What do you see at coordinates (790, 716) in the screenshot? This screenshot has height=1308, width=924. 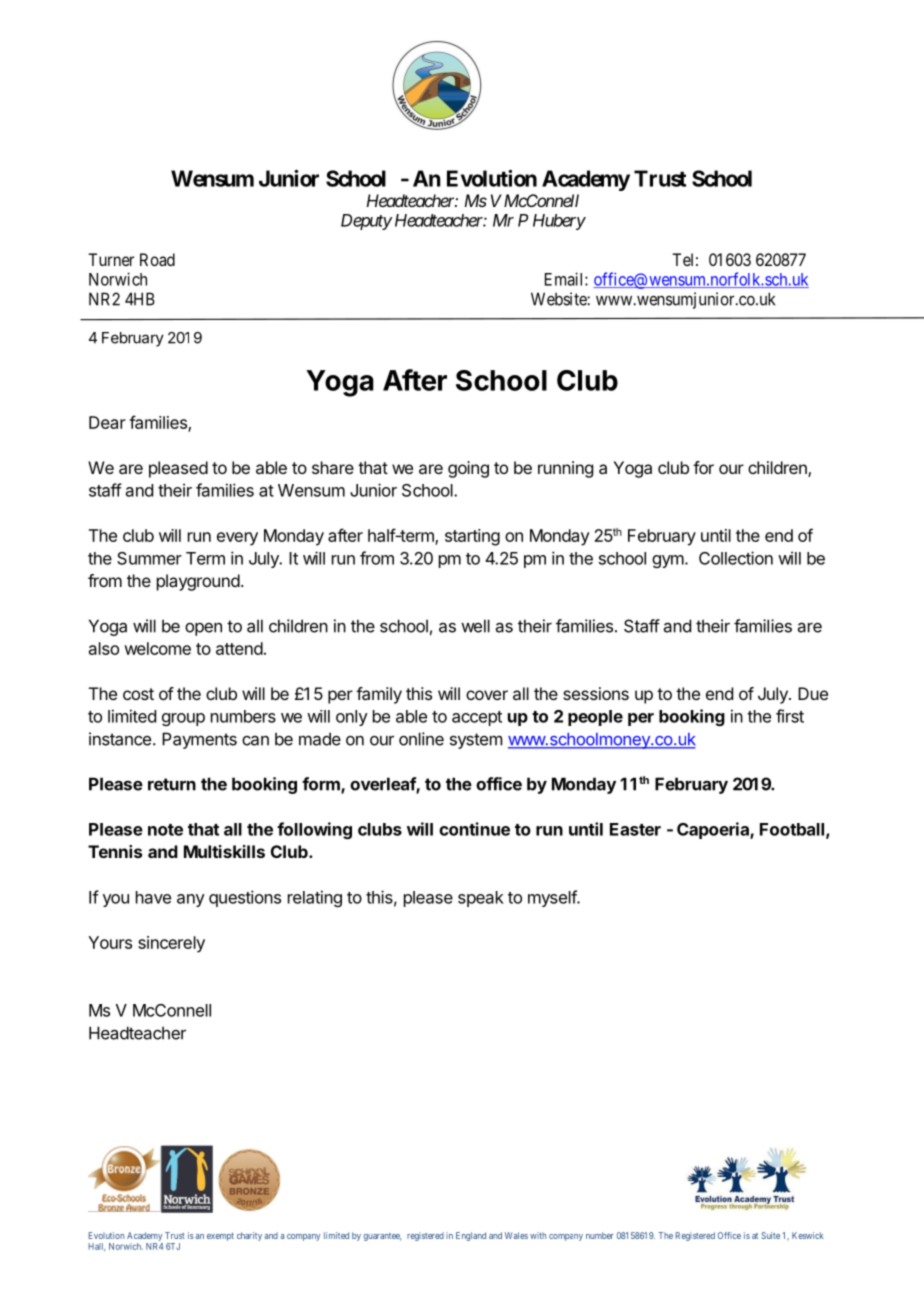 I see `first` at bounding box center [790, 716].
